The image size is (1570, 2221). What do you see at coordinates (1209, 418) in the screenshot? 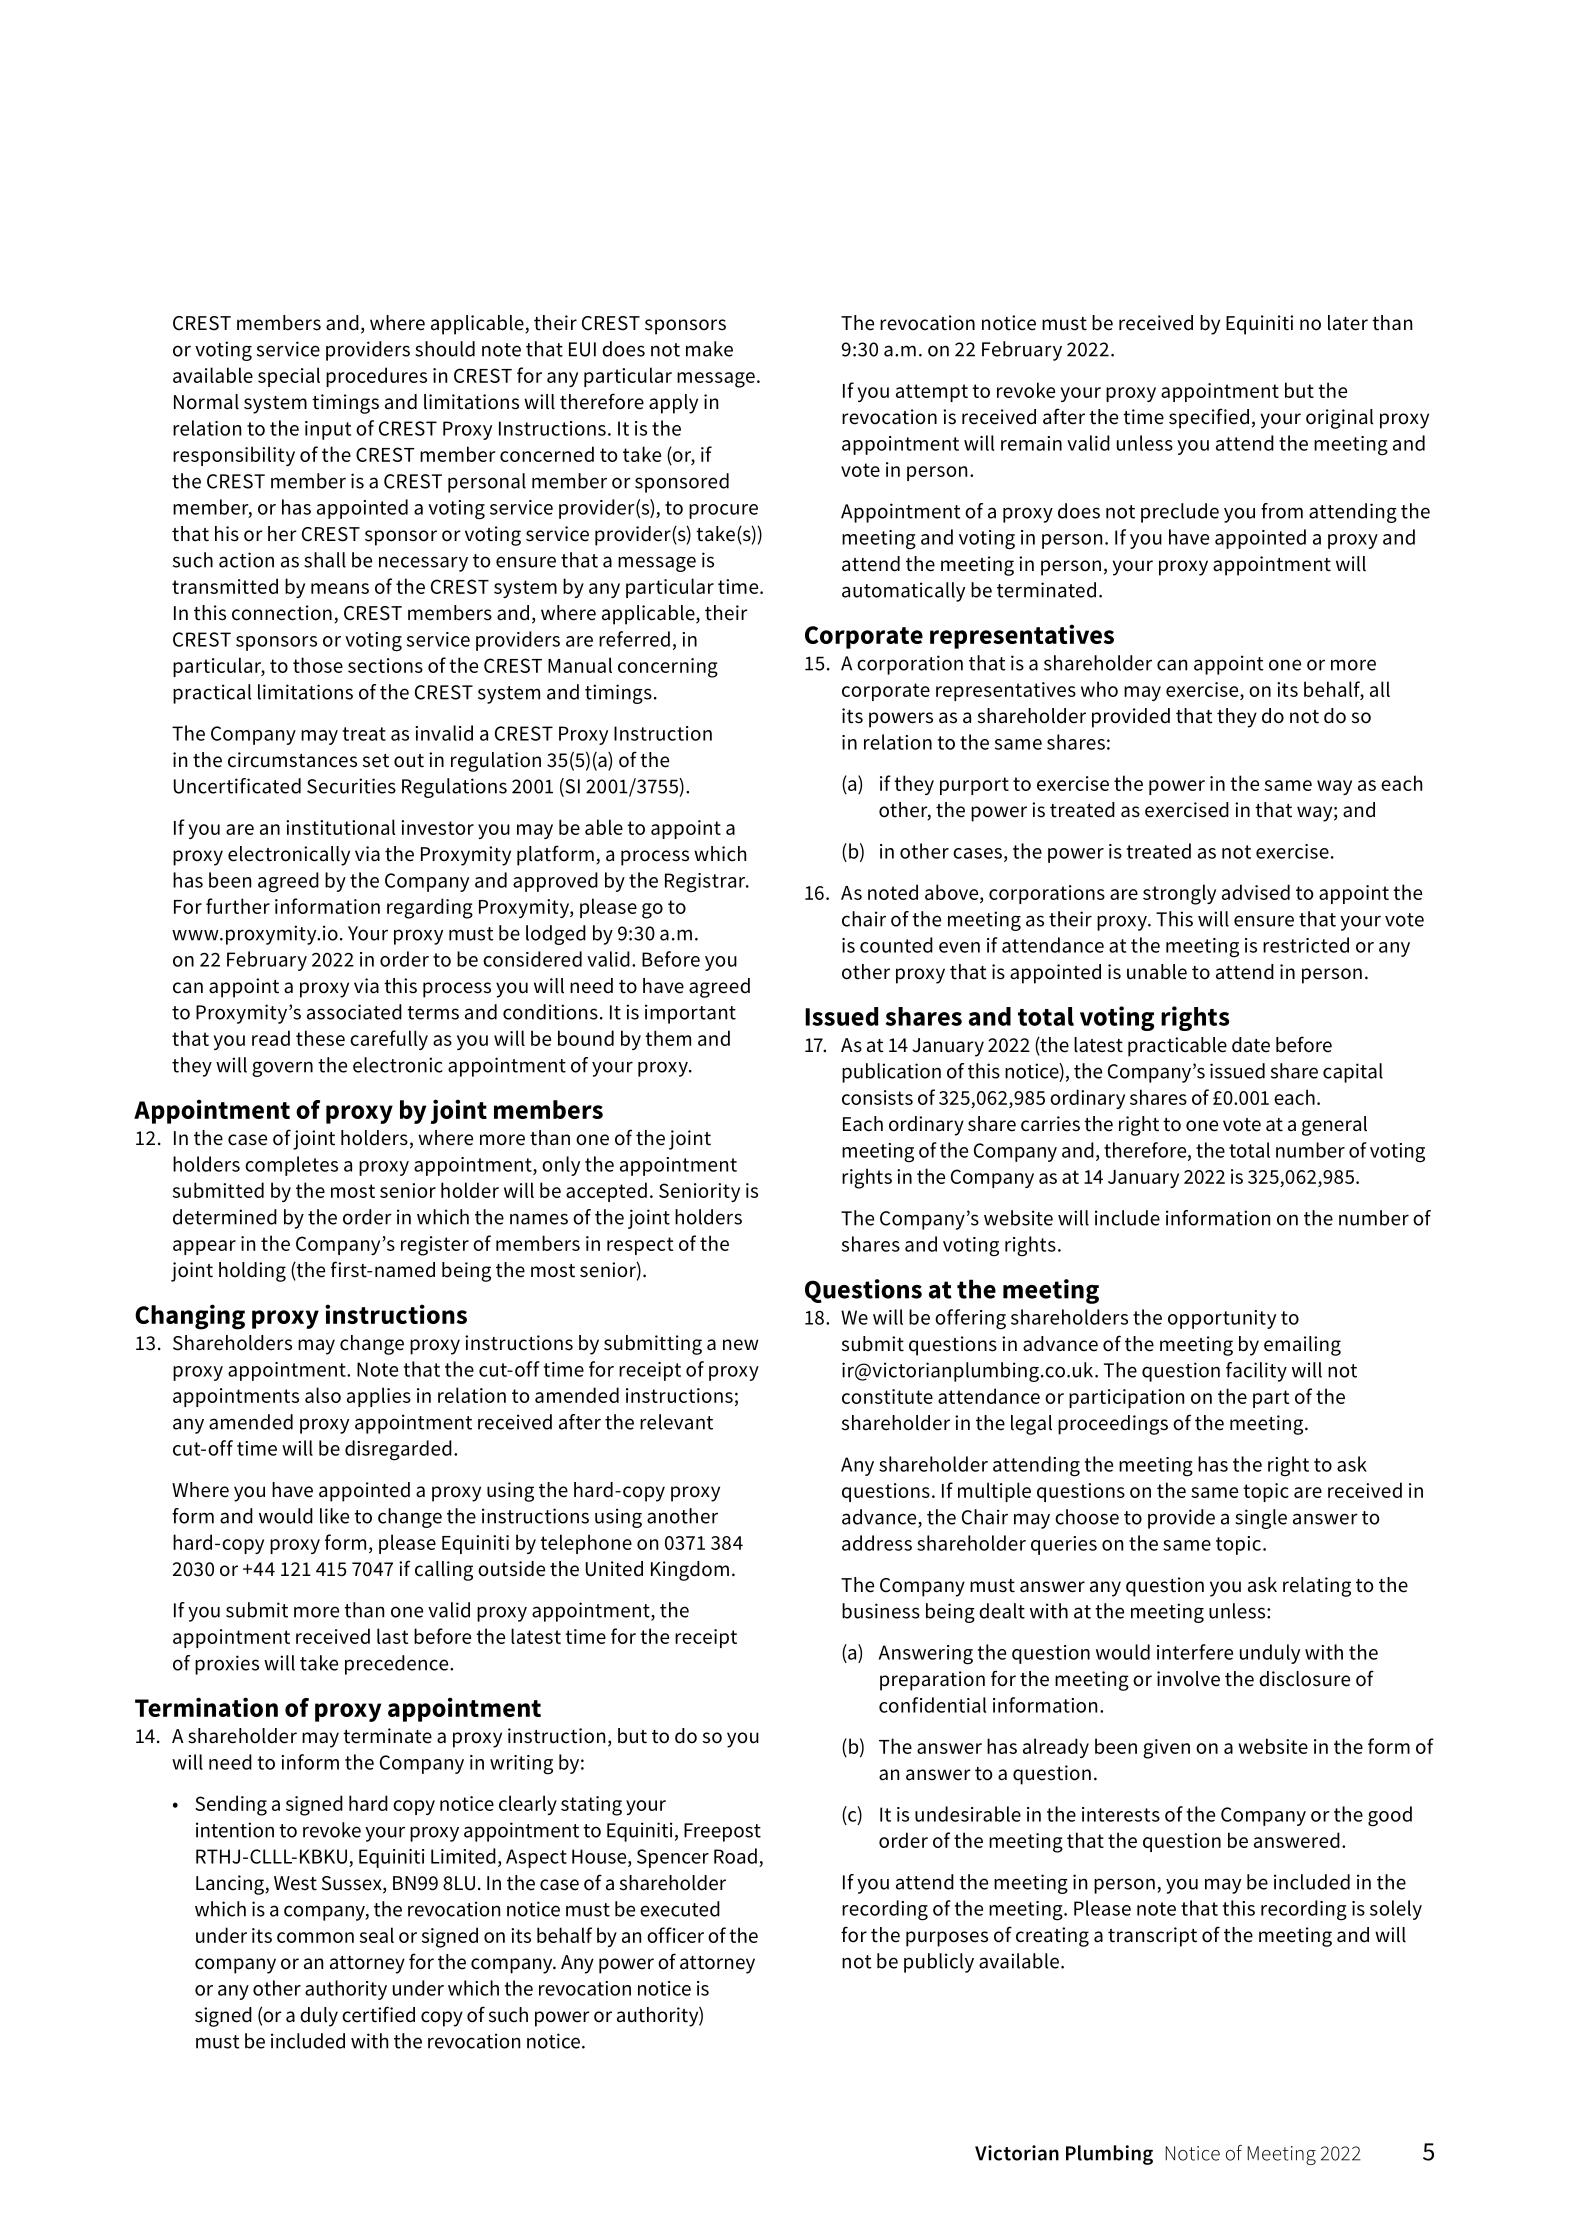
I see `specified` at bounding box center [1209, 418].
